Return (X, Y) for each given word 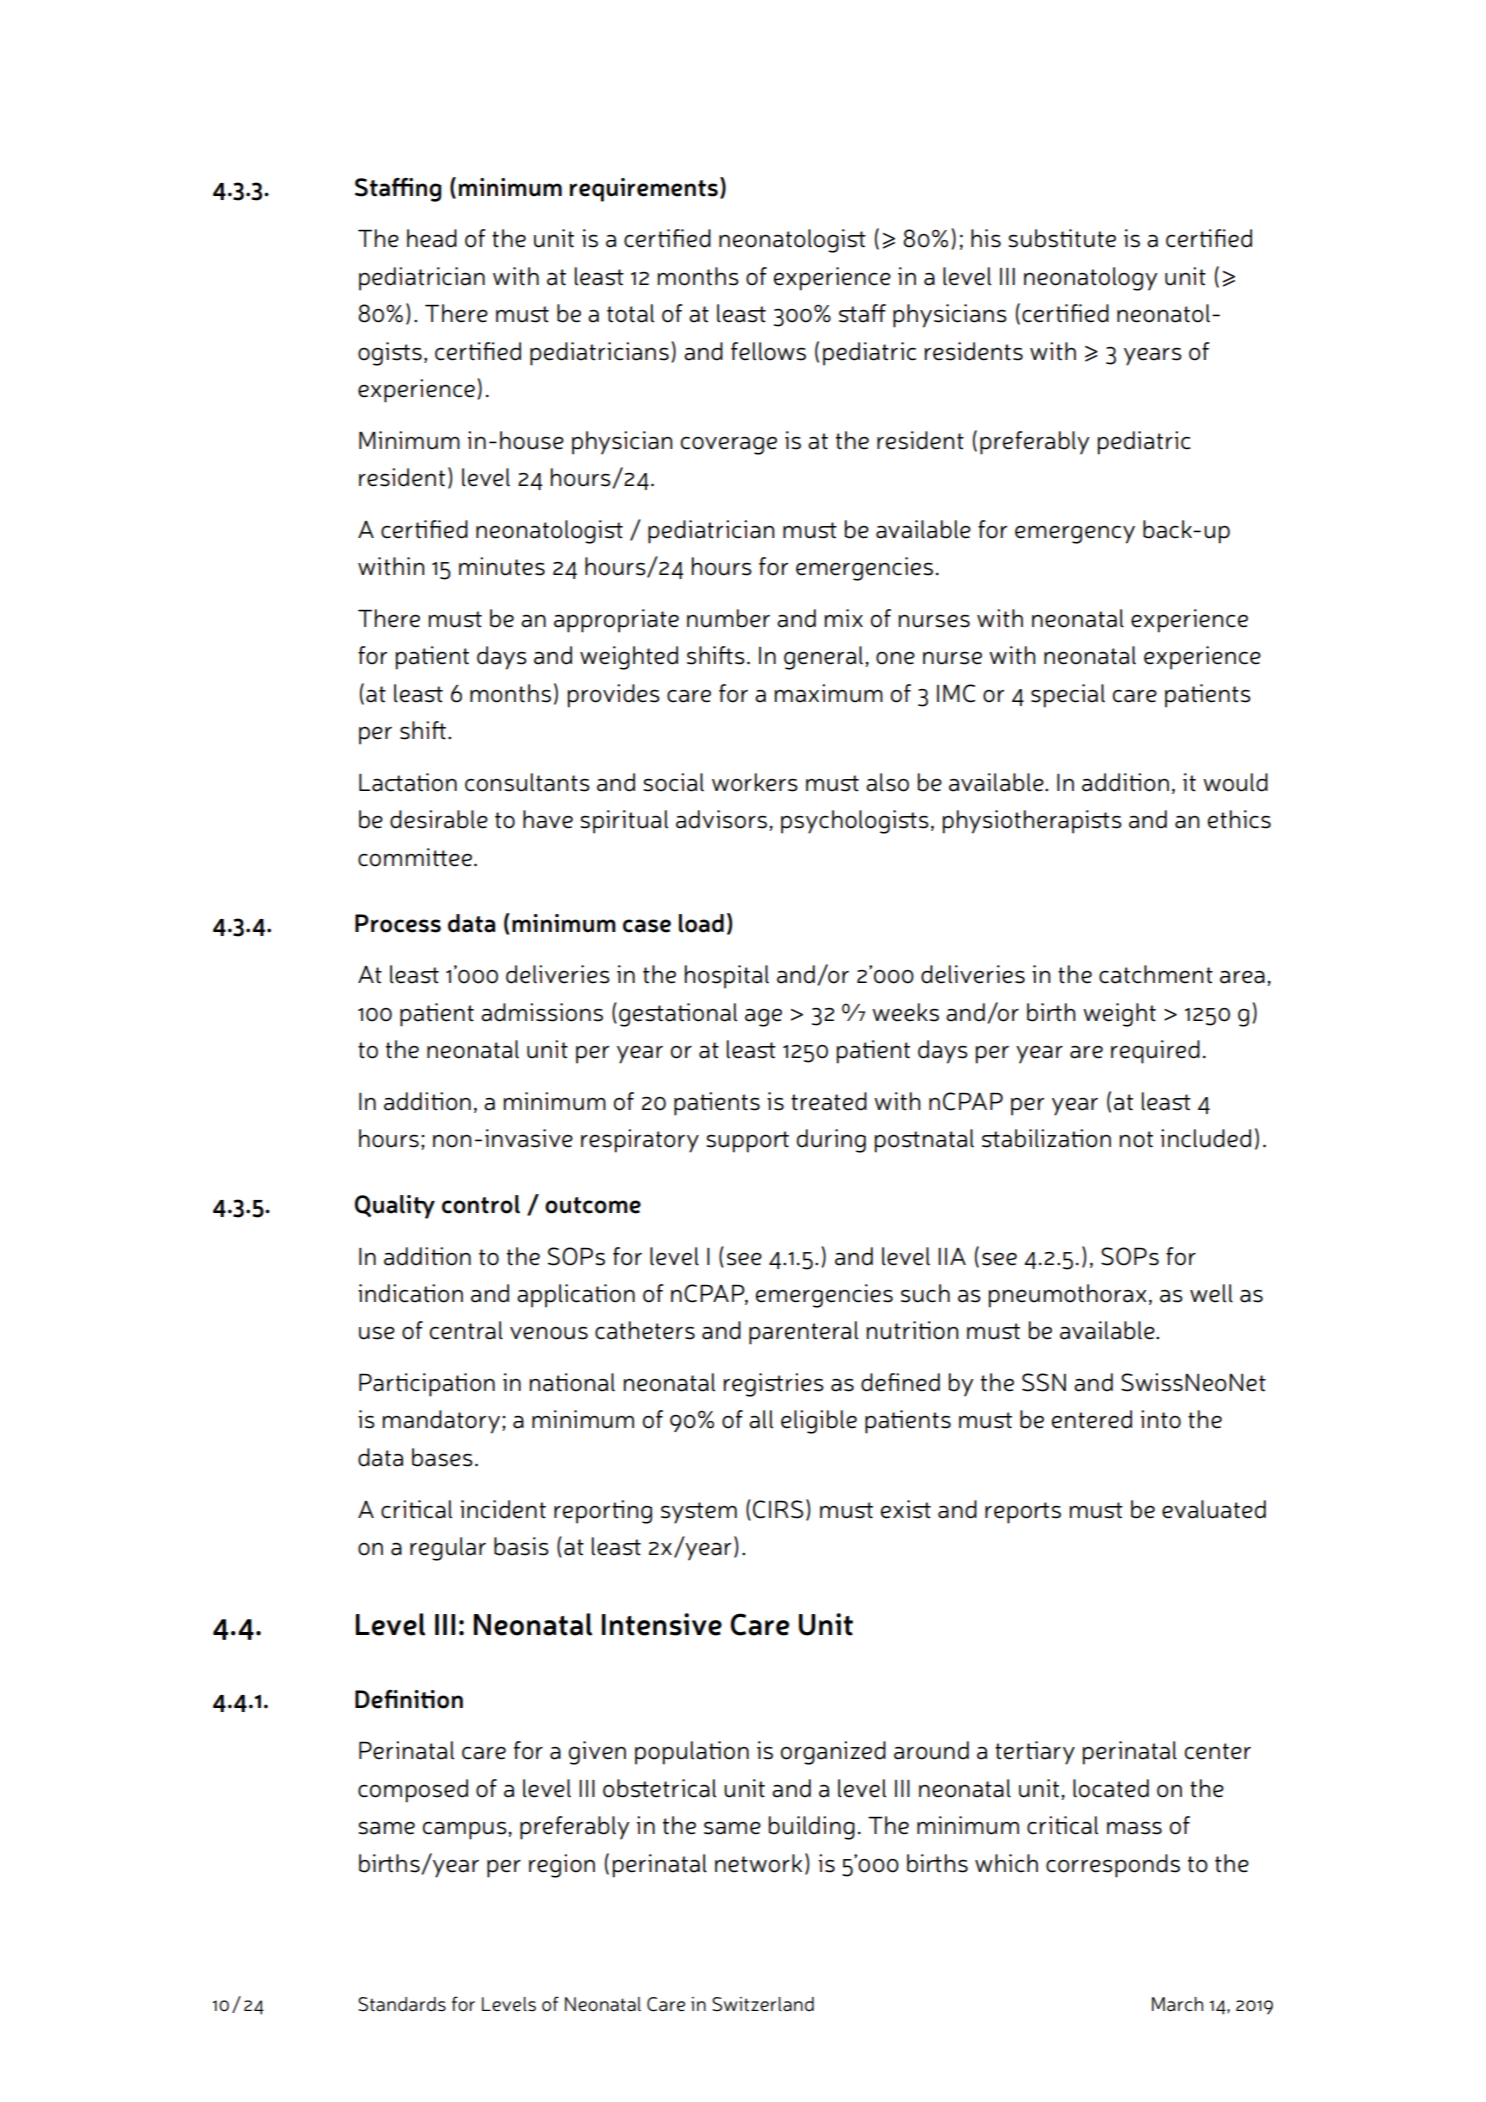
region (562, 1866)
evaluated (1214, 1509)
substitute (1062, 238)
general (825, 658)
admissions (542, 1012)
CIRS (778, 1509)
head (432, 238)
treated (829, 1101)
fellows (768, 351)
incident (503, 1509)
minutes (502, 566)
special (1068, 696)
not (1136, 1139)
